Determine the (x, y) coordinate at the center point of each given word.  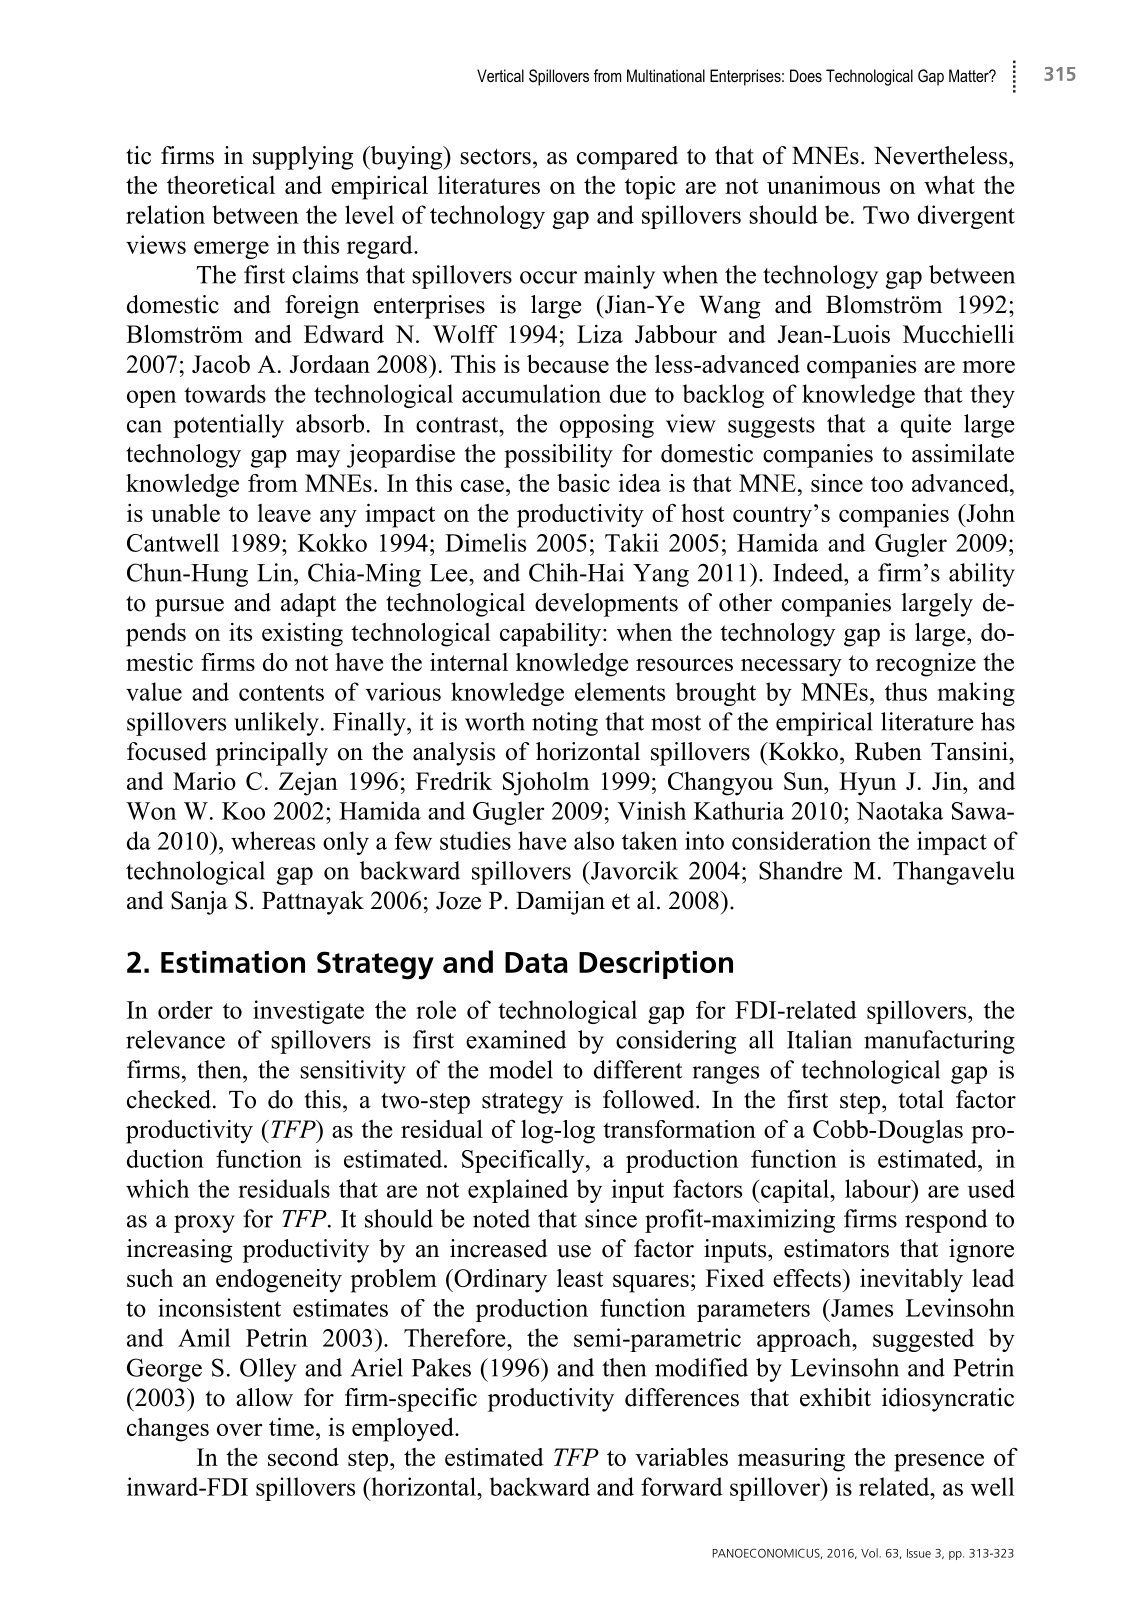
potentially (228, 426)
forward (682, 1486)
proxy (204, 1224)
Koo (243, 811)
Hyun (867, 784)
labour (879, 1188)
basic (583, 482)
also (594, 840)
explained (518, 1191)
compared (627, 158)
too (887, 484)
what (949, 185)
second (303, 1456)
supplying (303, 158)
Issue (919, 1553)
